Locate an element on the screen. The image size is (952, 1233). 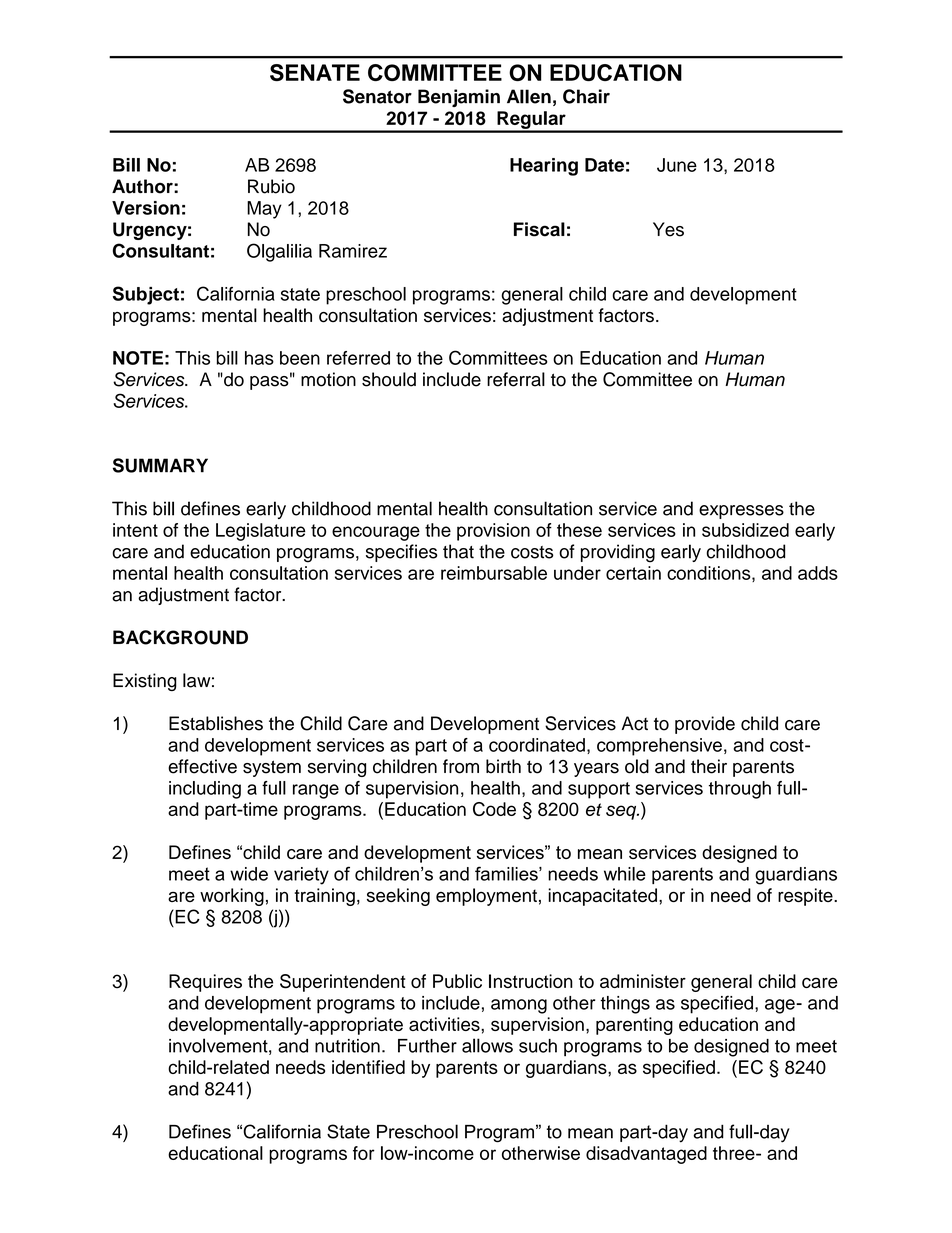
respite is located at coordinates (806, 897).
